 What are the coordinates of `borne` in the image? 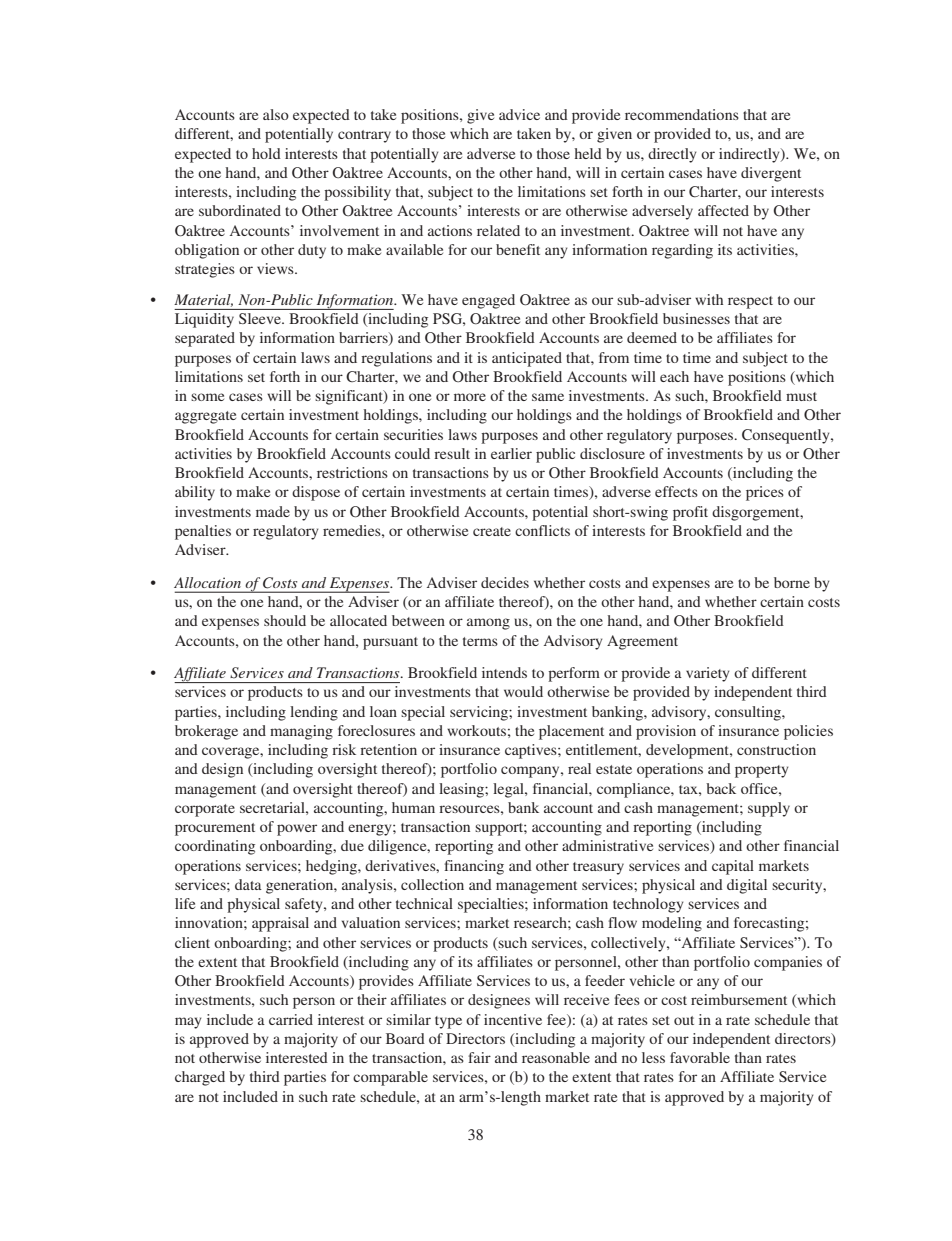 It's located at (792, 582).
